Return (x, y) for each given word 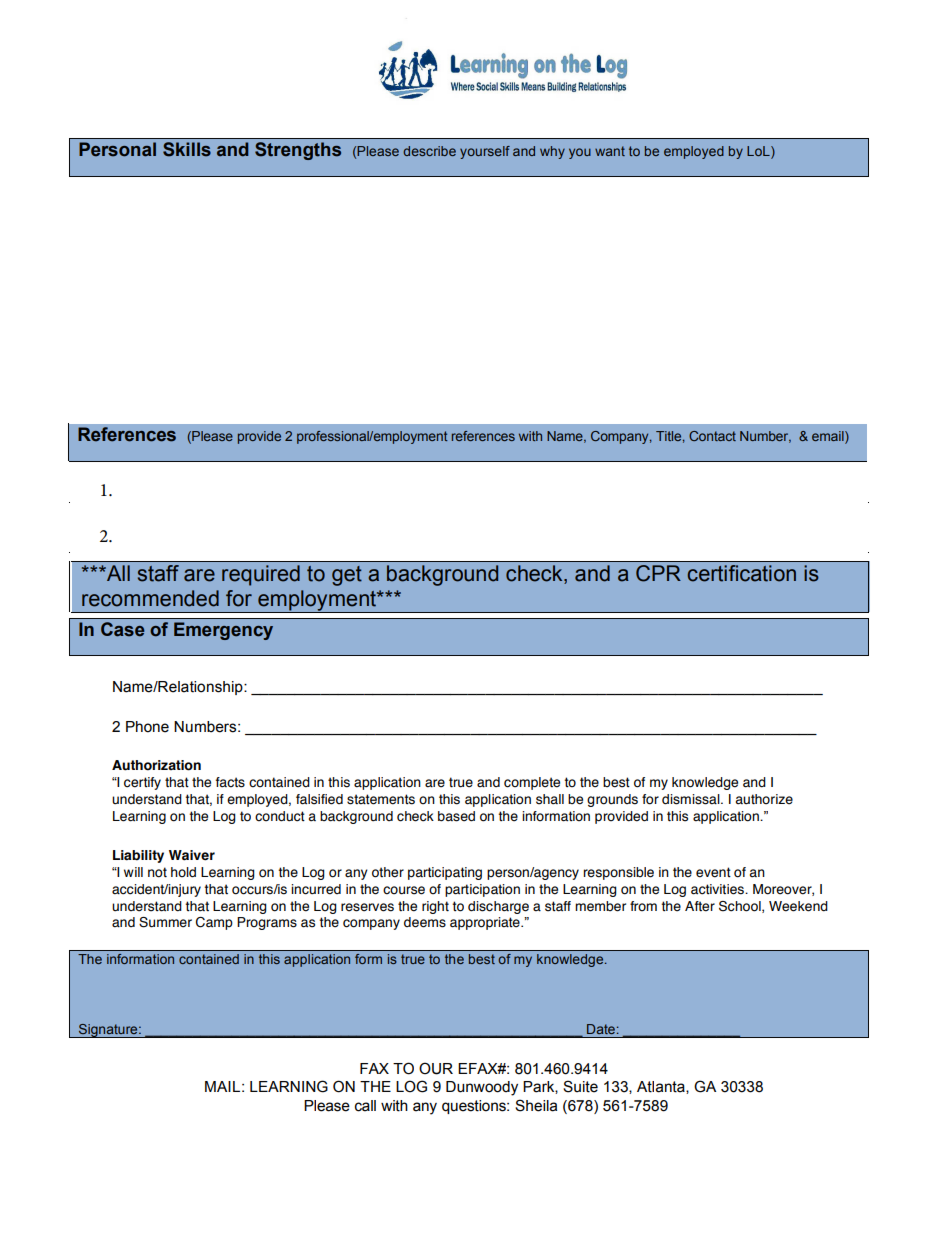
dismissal (692, 799)
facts (230, 782)
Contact (712, 436)
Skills (187, 149)
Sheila (536, 1105)
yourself (485, 152)
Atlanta (662, 1087)
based (456, 816)
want (610, 151)
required (261, 575)
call (365, 1106)
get (347, 576)
